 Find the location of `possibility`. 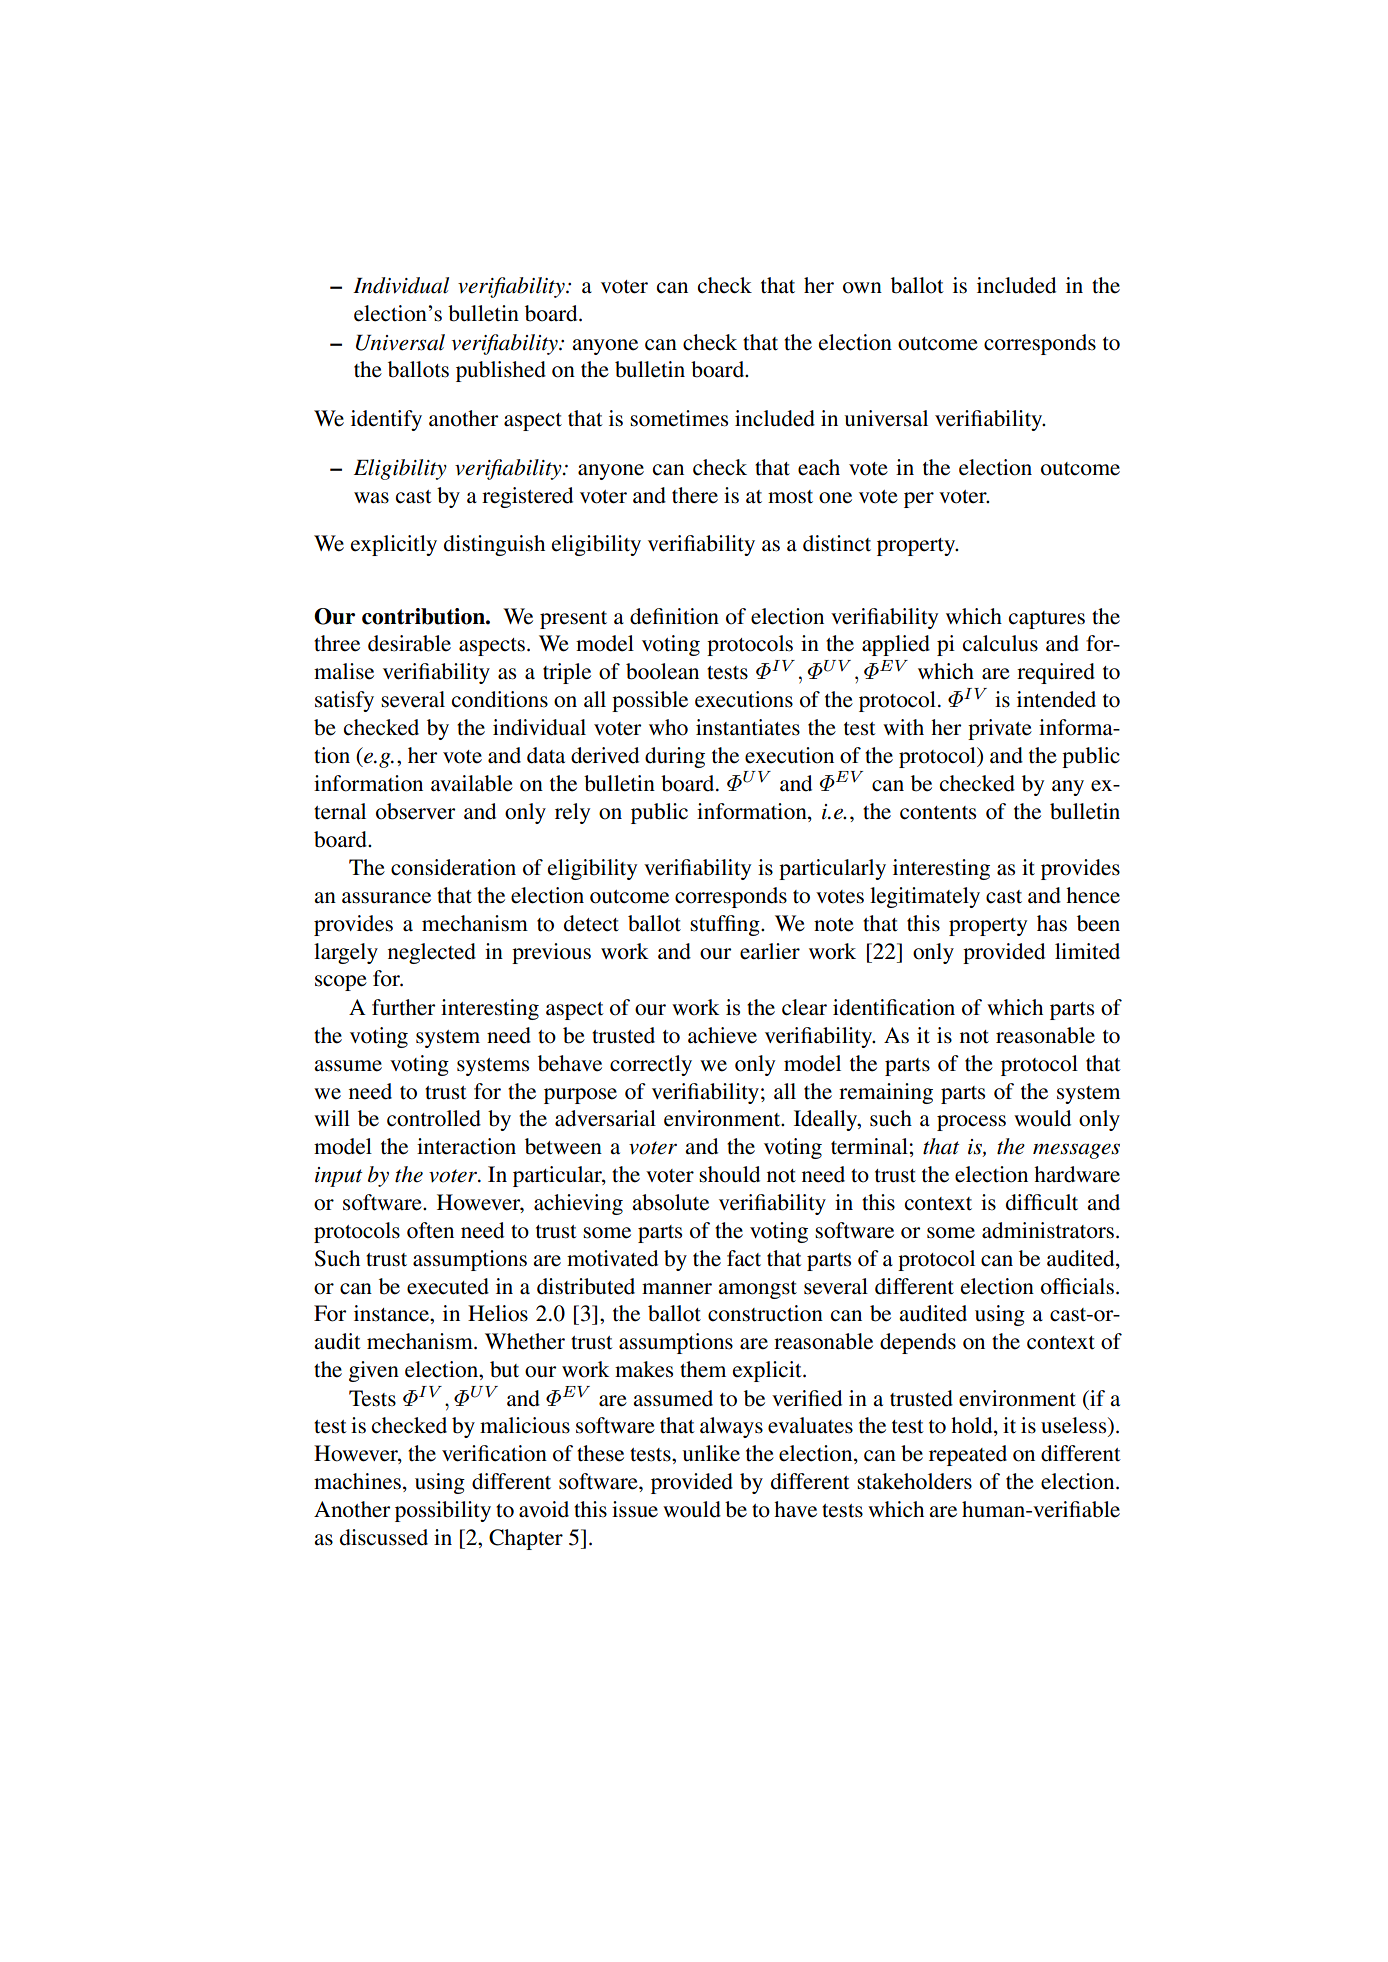

possibility is located at coordinates (443, 1511).
